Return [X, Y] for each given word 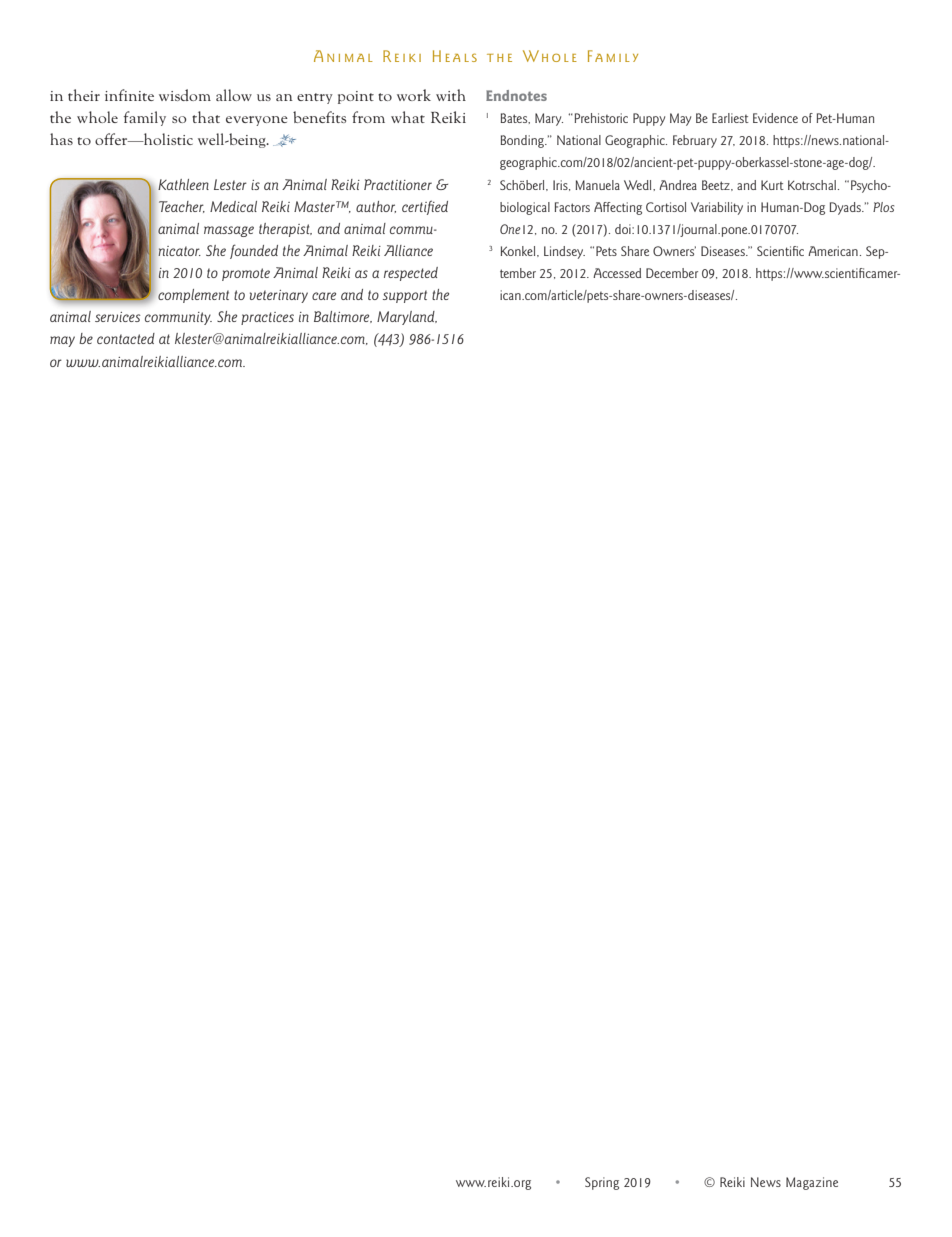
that [206, 117]
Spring [602, 1183]
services [117, 317]
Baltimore [343, 317]
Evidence [775, 118]
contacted [126, 338]
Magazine [812, 1183]
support [405, 296]
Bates [515, 118]
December [672, 273]
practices [267, 318]
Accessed [617, 273]
